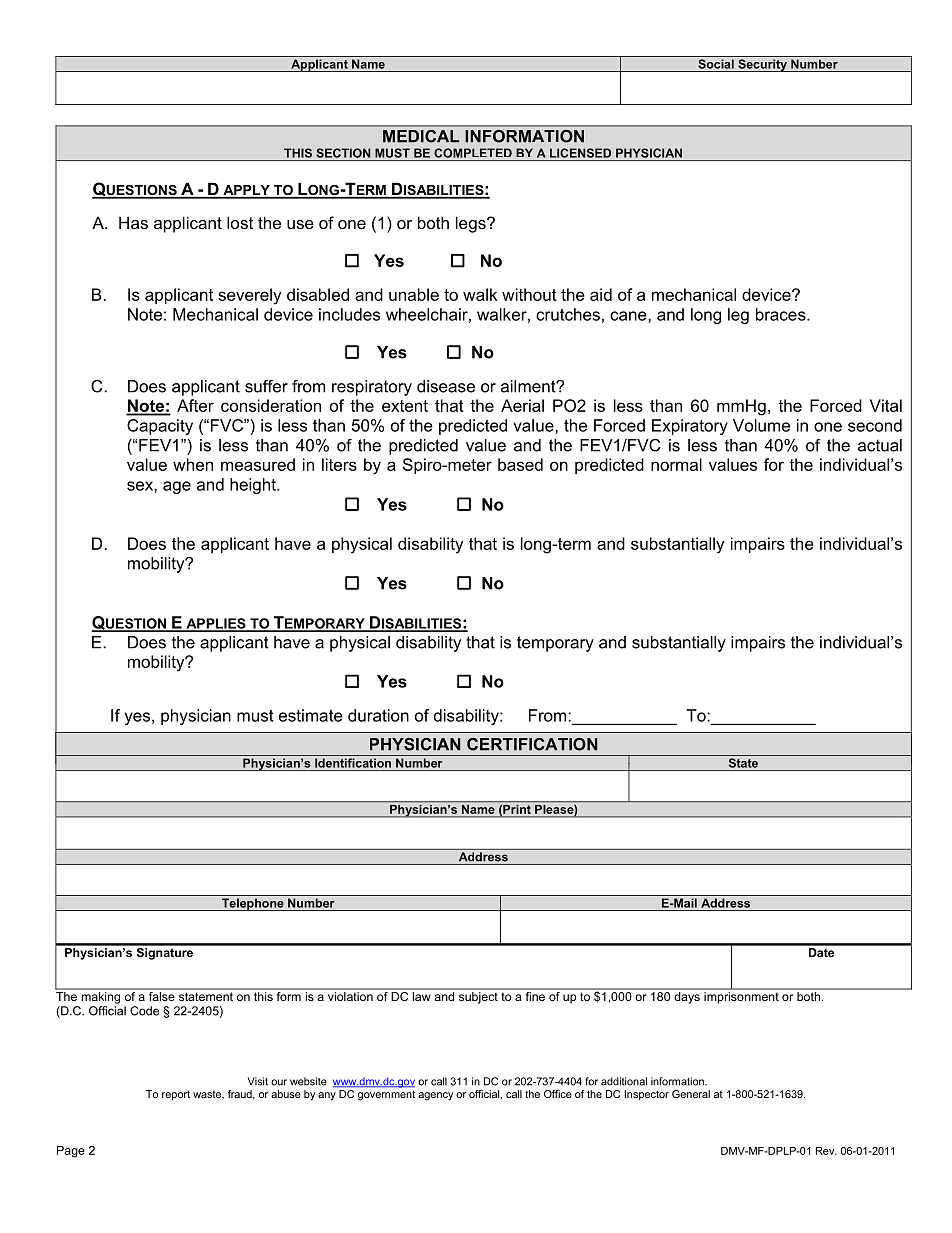 The image size is (952, 1233). What do you see at coordinates (761, 425) in the screenshot?
I see `Volume` at bounding box center [761, 425].
